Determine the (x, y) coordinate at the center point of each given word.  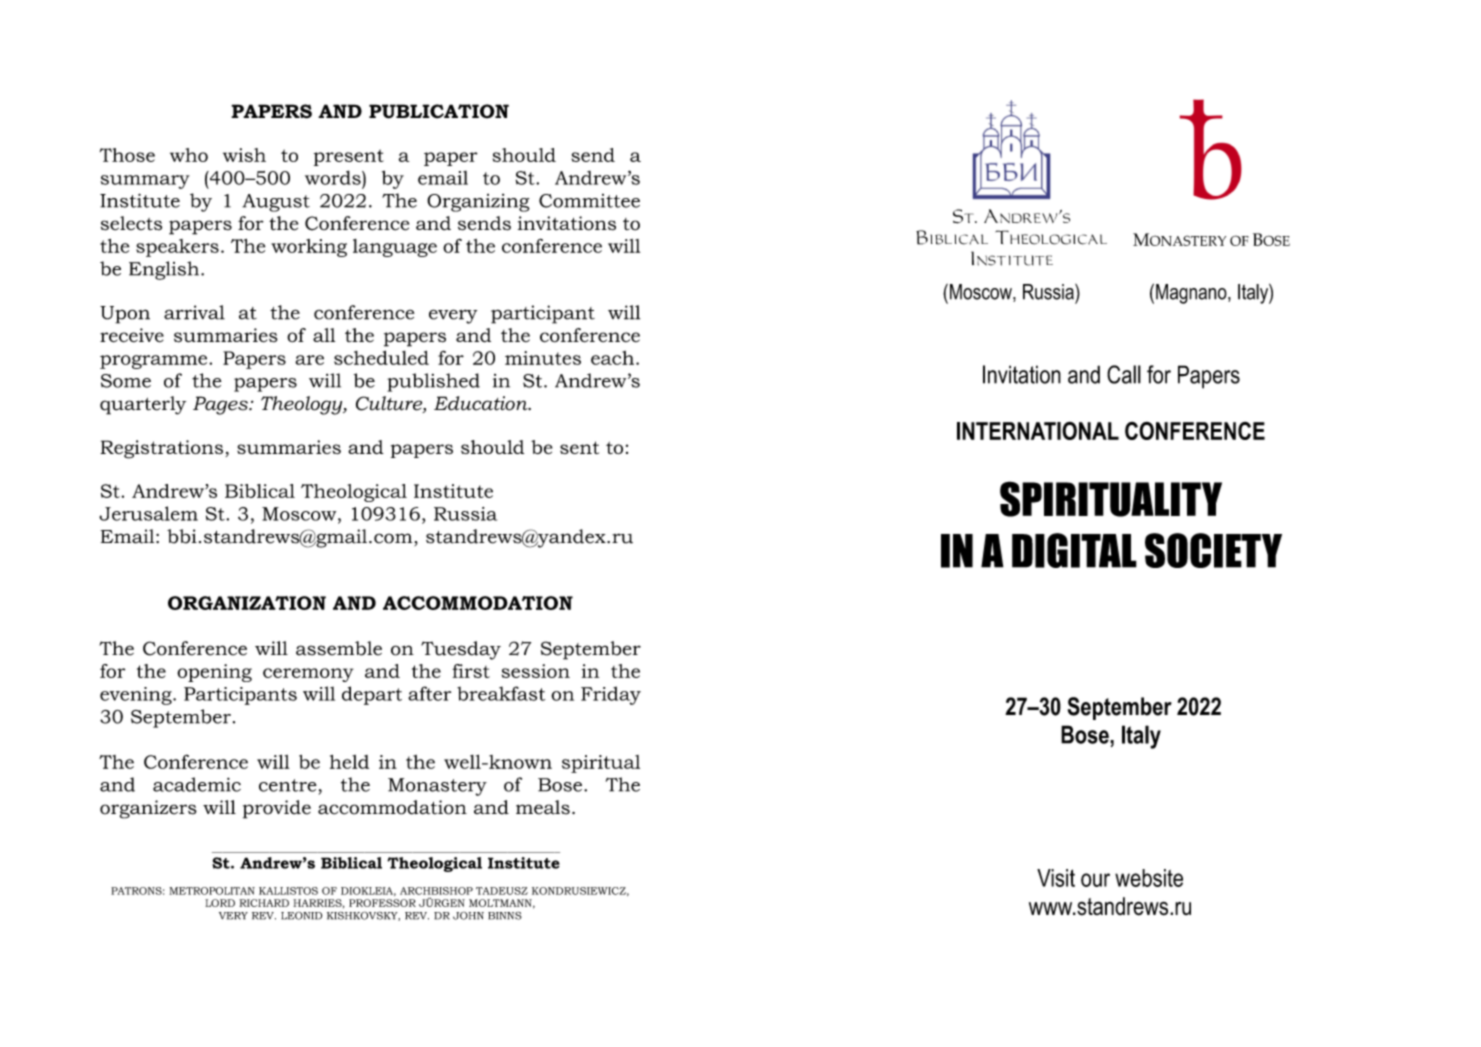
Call (1124, 374)
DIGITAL (1074, 550)
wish (244, 155)
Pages (221, 405)
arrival (194, 312)
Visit (1056, 878)
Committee (589, 201)
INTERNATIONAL (1038, 430)
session (536, 671)
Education (482, 403)
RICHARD (264, 903)
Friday (611, 695)
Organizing (478, 203)
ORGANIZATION (247, 603)
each (614, 358)
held (349, 762)
